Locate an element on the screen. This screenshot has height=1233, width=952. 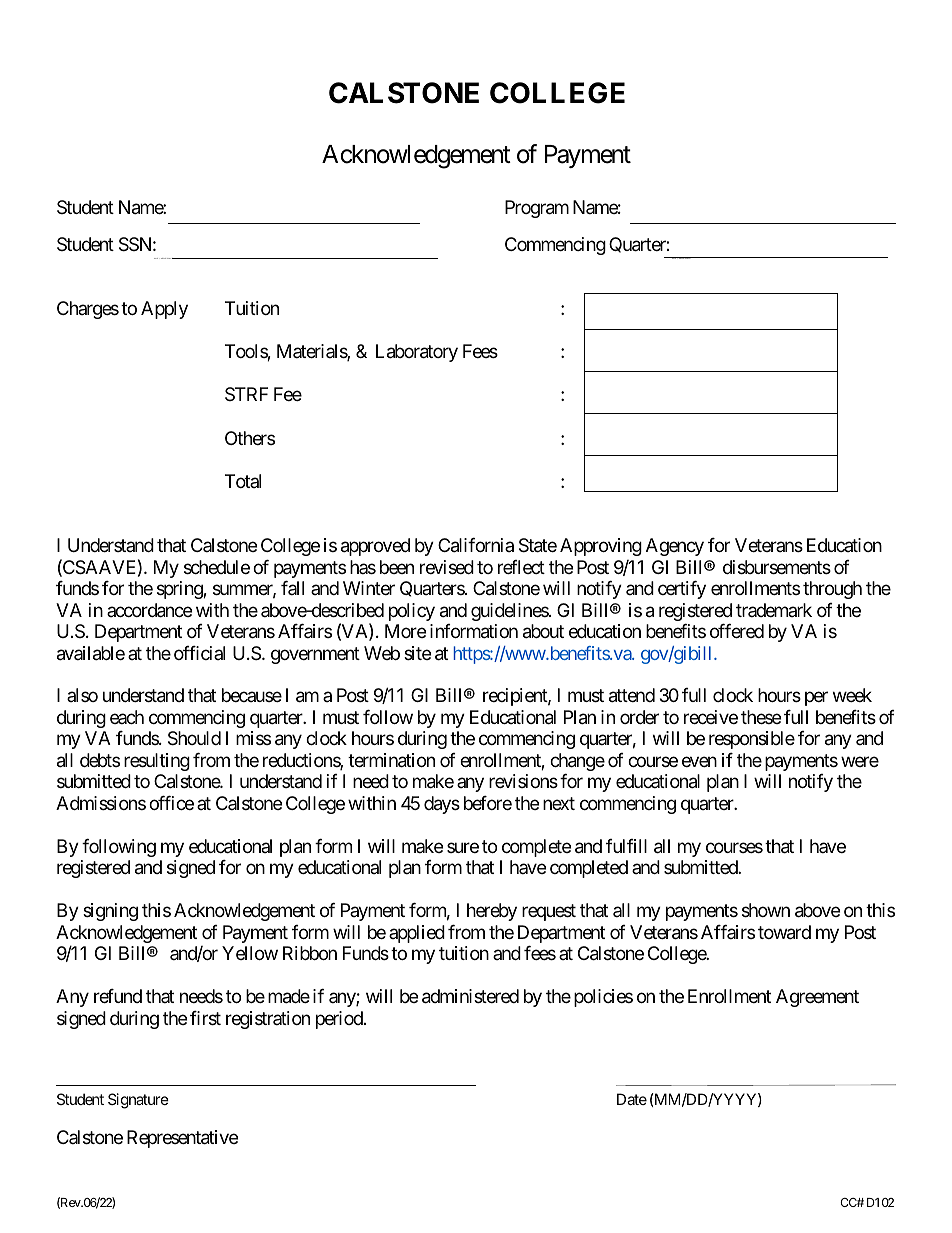
Apply is located at coordinates (164, 310).
